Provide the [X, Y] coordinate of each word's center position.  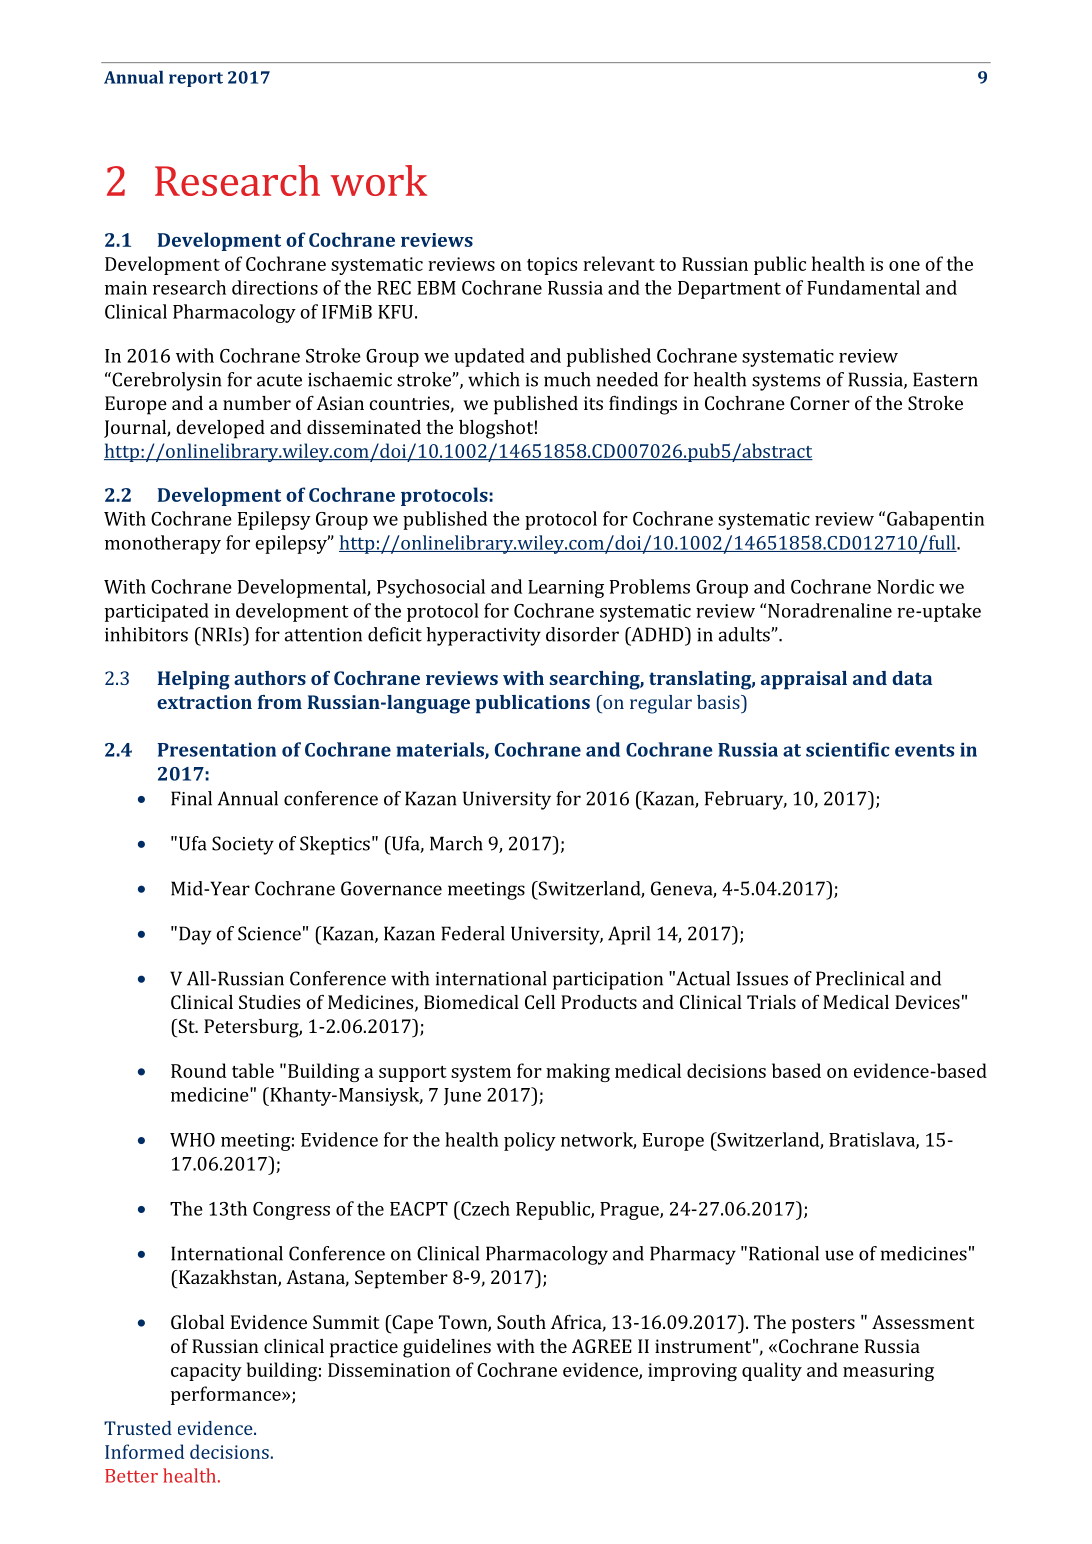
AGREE [602, 1346]
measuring [888, 1372]
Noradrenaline [830, 610]
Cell [540, 1002]
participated [157, 612]
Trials [771, 1002]
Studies [269, 1002]
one [904, 266]
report [196, 79]
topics [552, 266]
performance [227, 1395]
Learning [566, 589]
